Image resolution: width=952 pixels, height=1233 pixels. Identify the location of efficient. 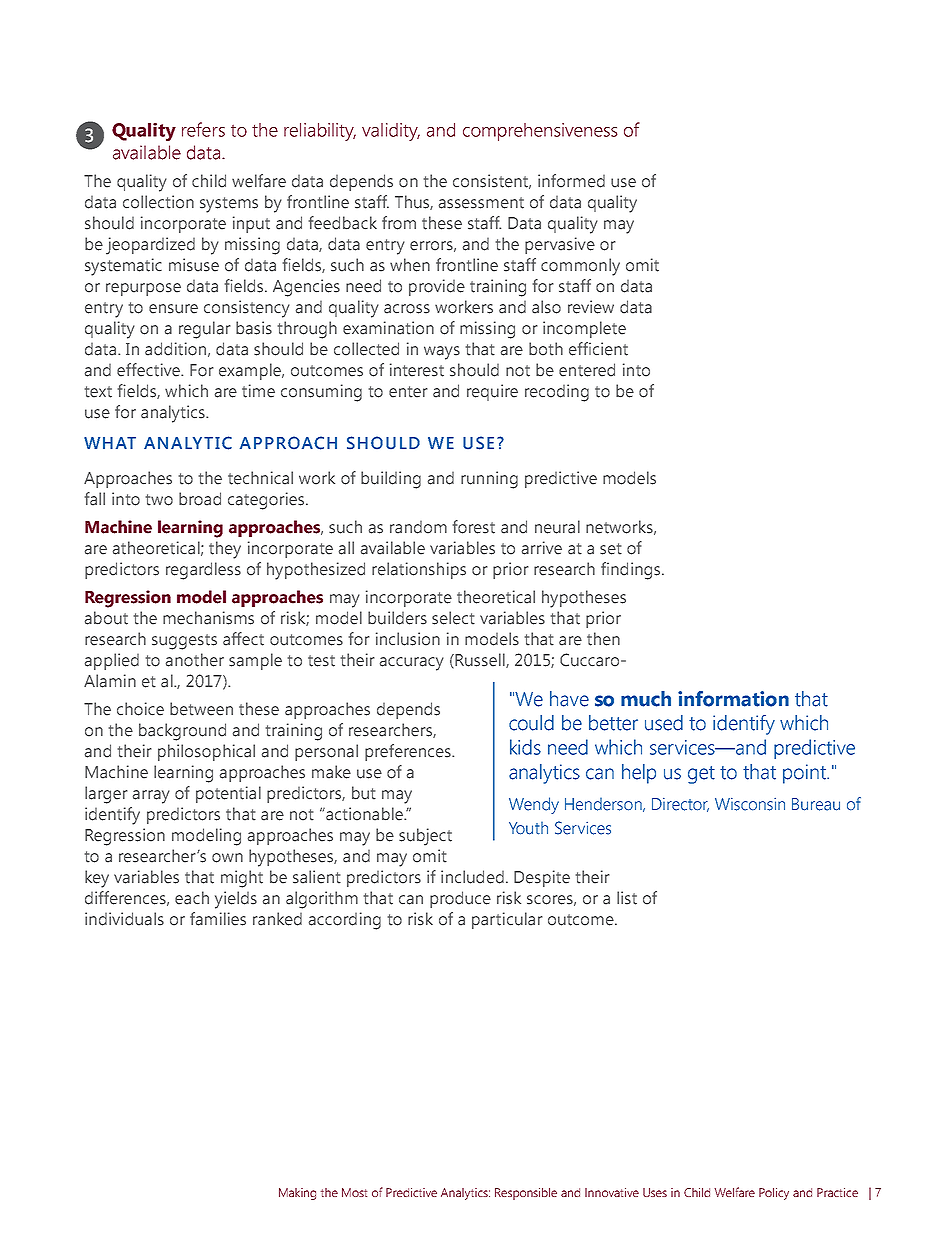
(598, 349).
